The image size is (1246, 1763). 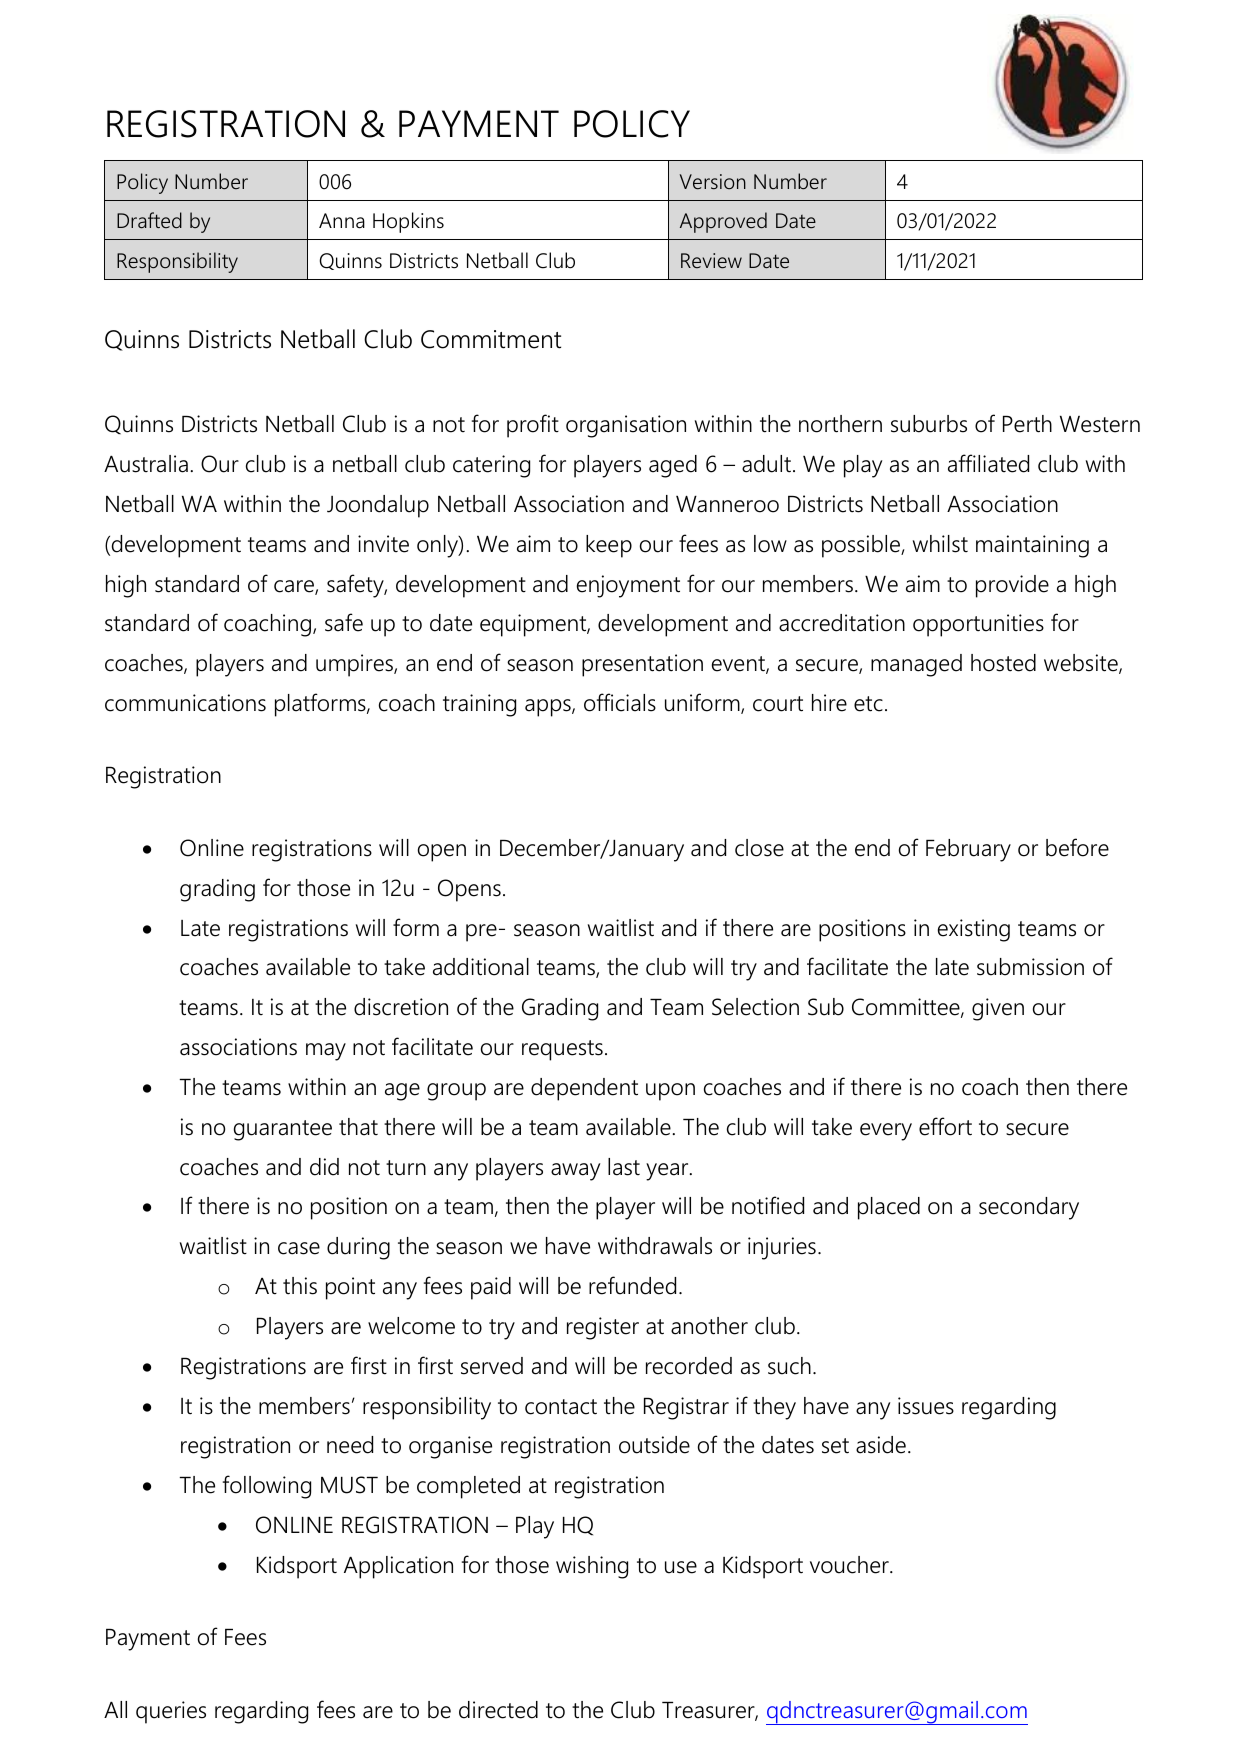 I want to click on Perth, so click(x=1027, y=424).
